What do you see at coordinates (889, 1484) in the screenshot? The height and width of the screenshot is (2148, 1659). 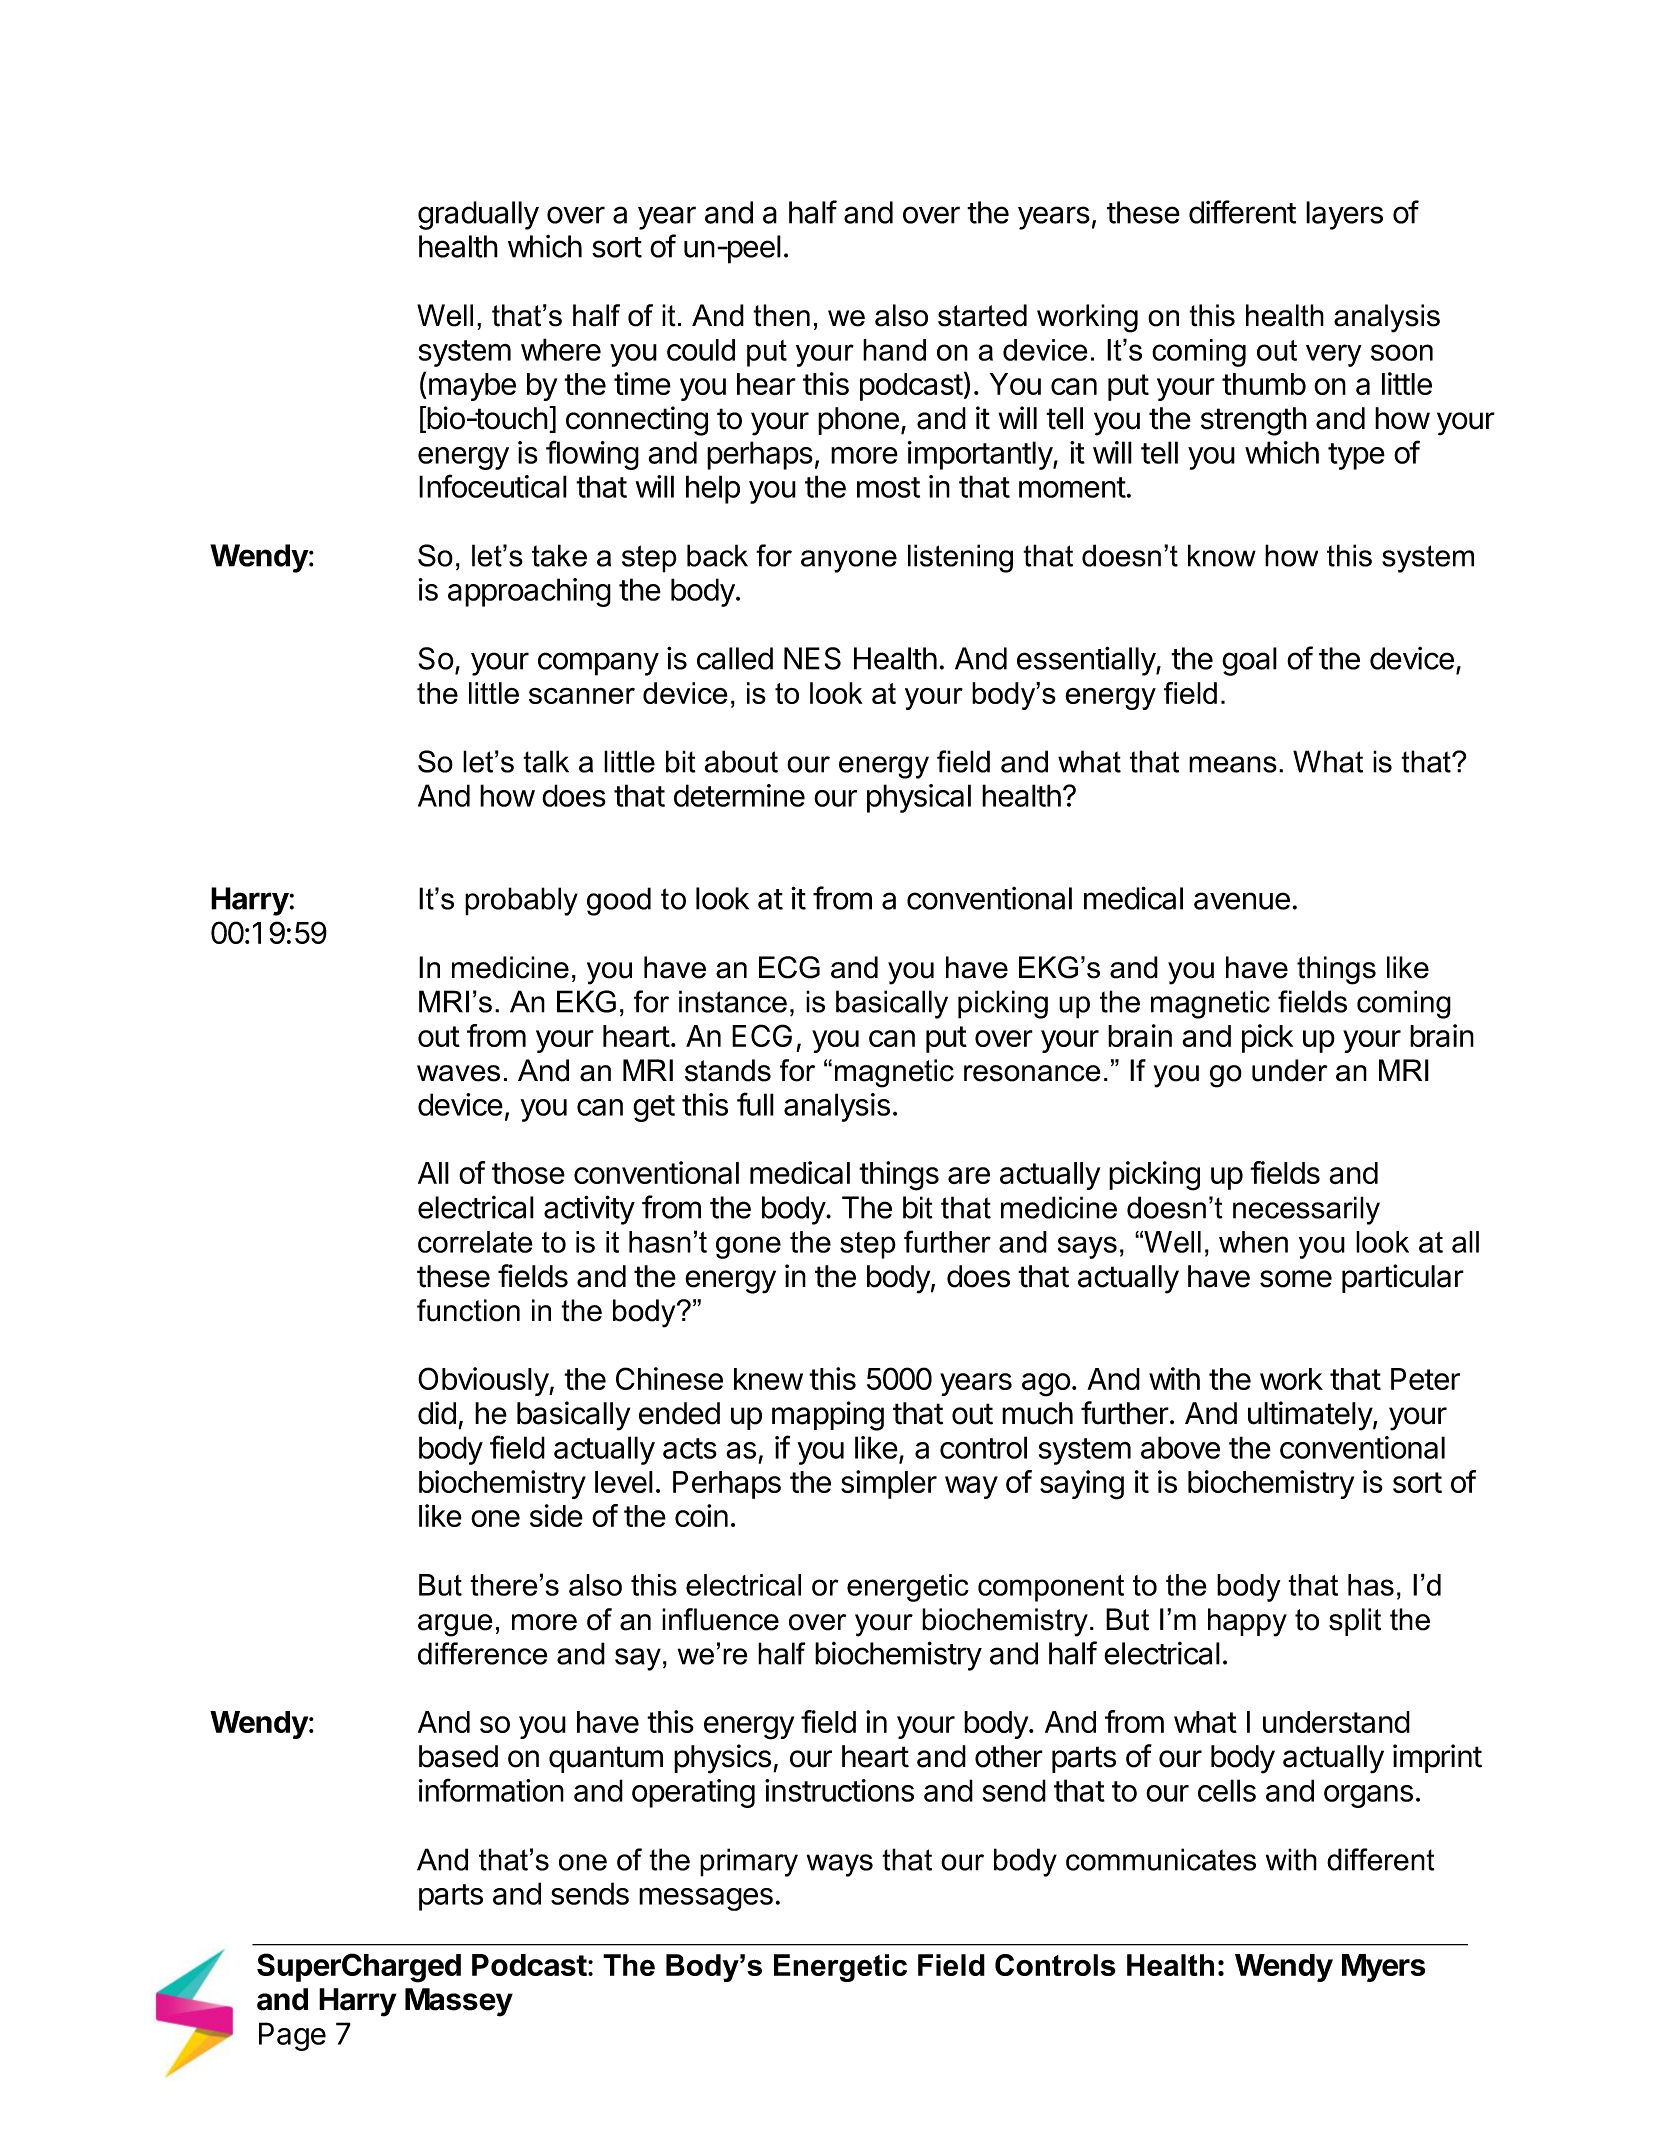 I see `simpler` at bounding box center [889, 1484].
